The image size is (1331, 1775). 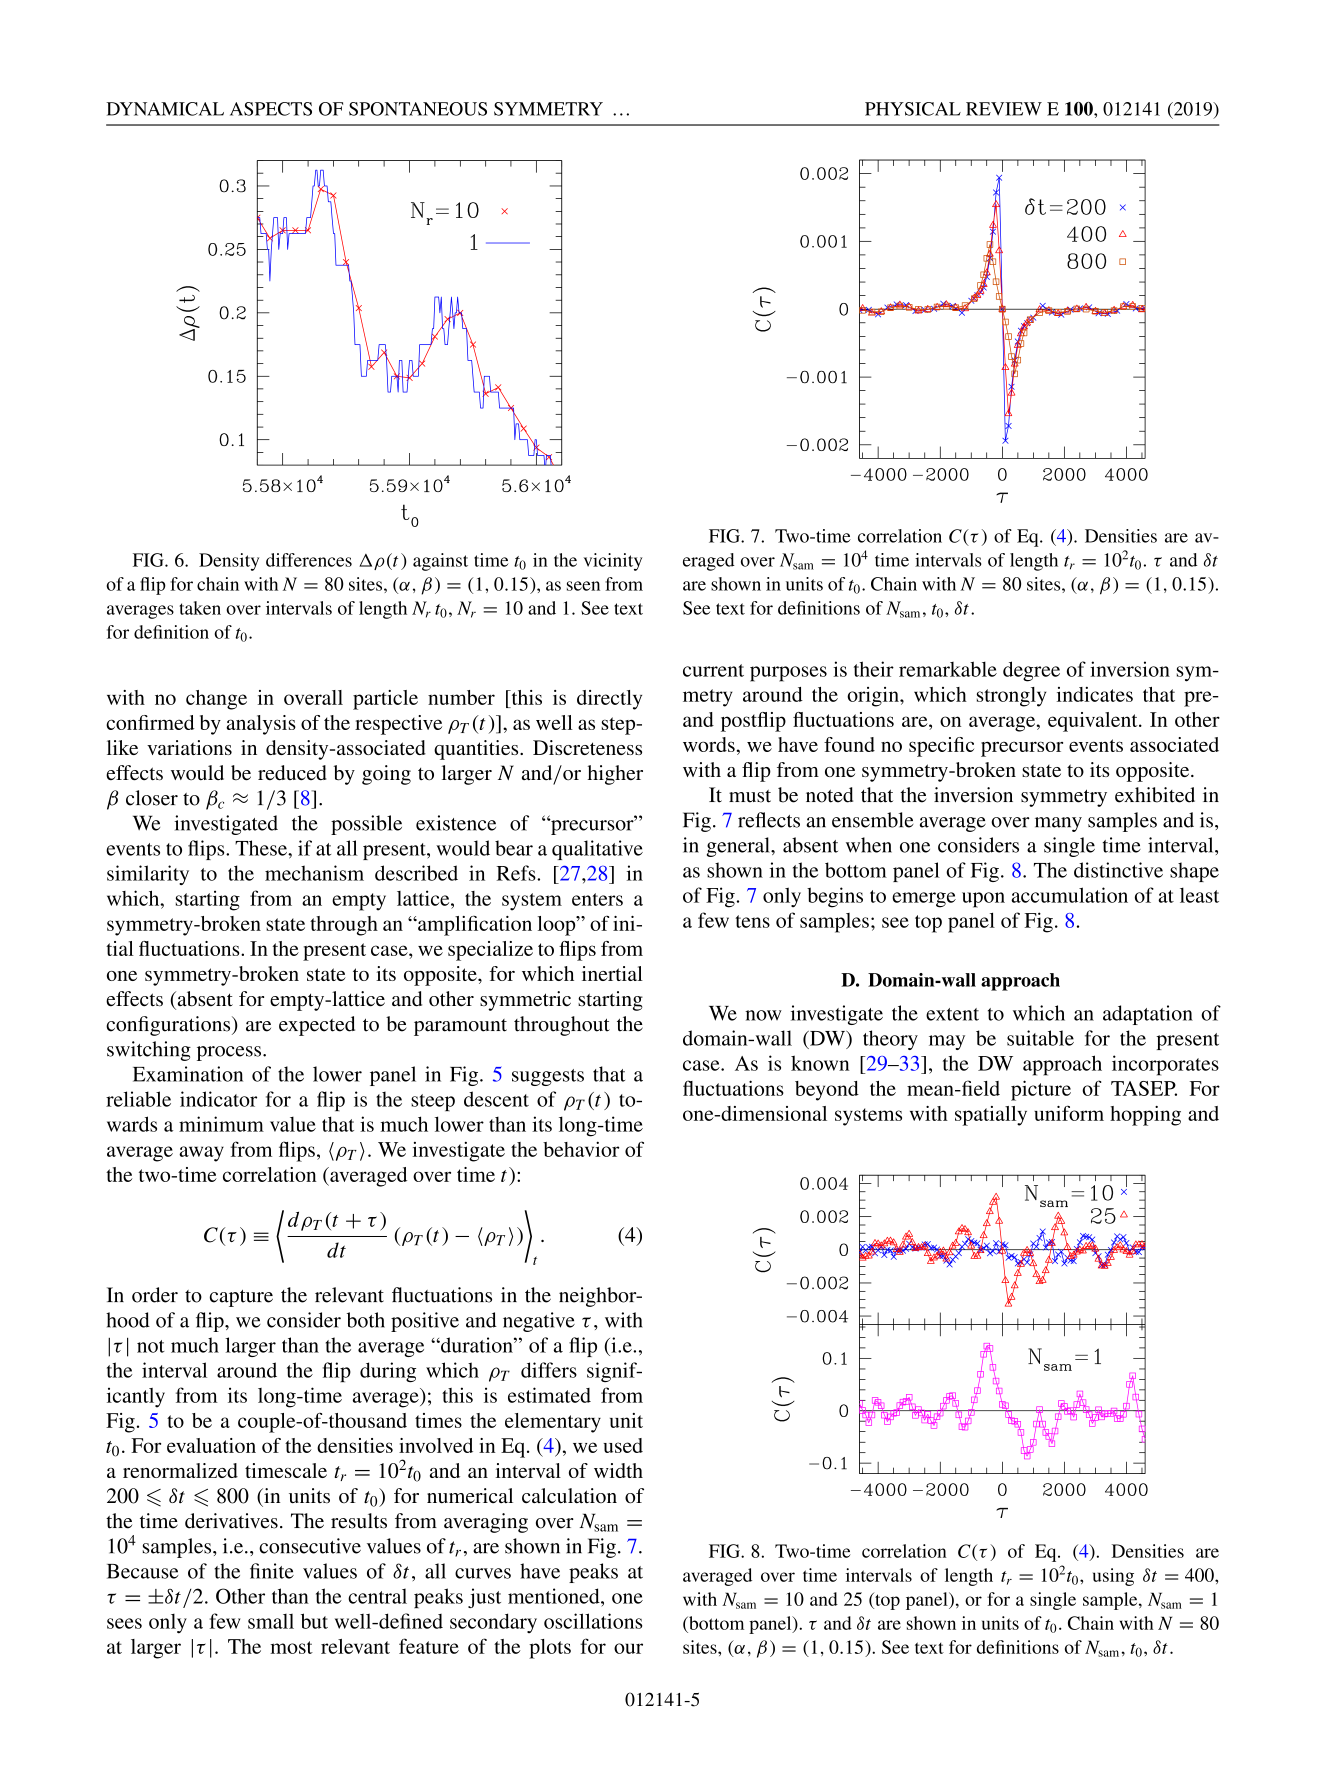 I want to click on uniform, so click(x=1069, y=1113).
